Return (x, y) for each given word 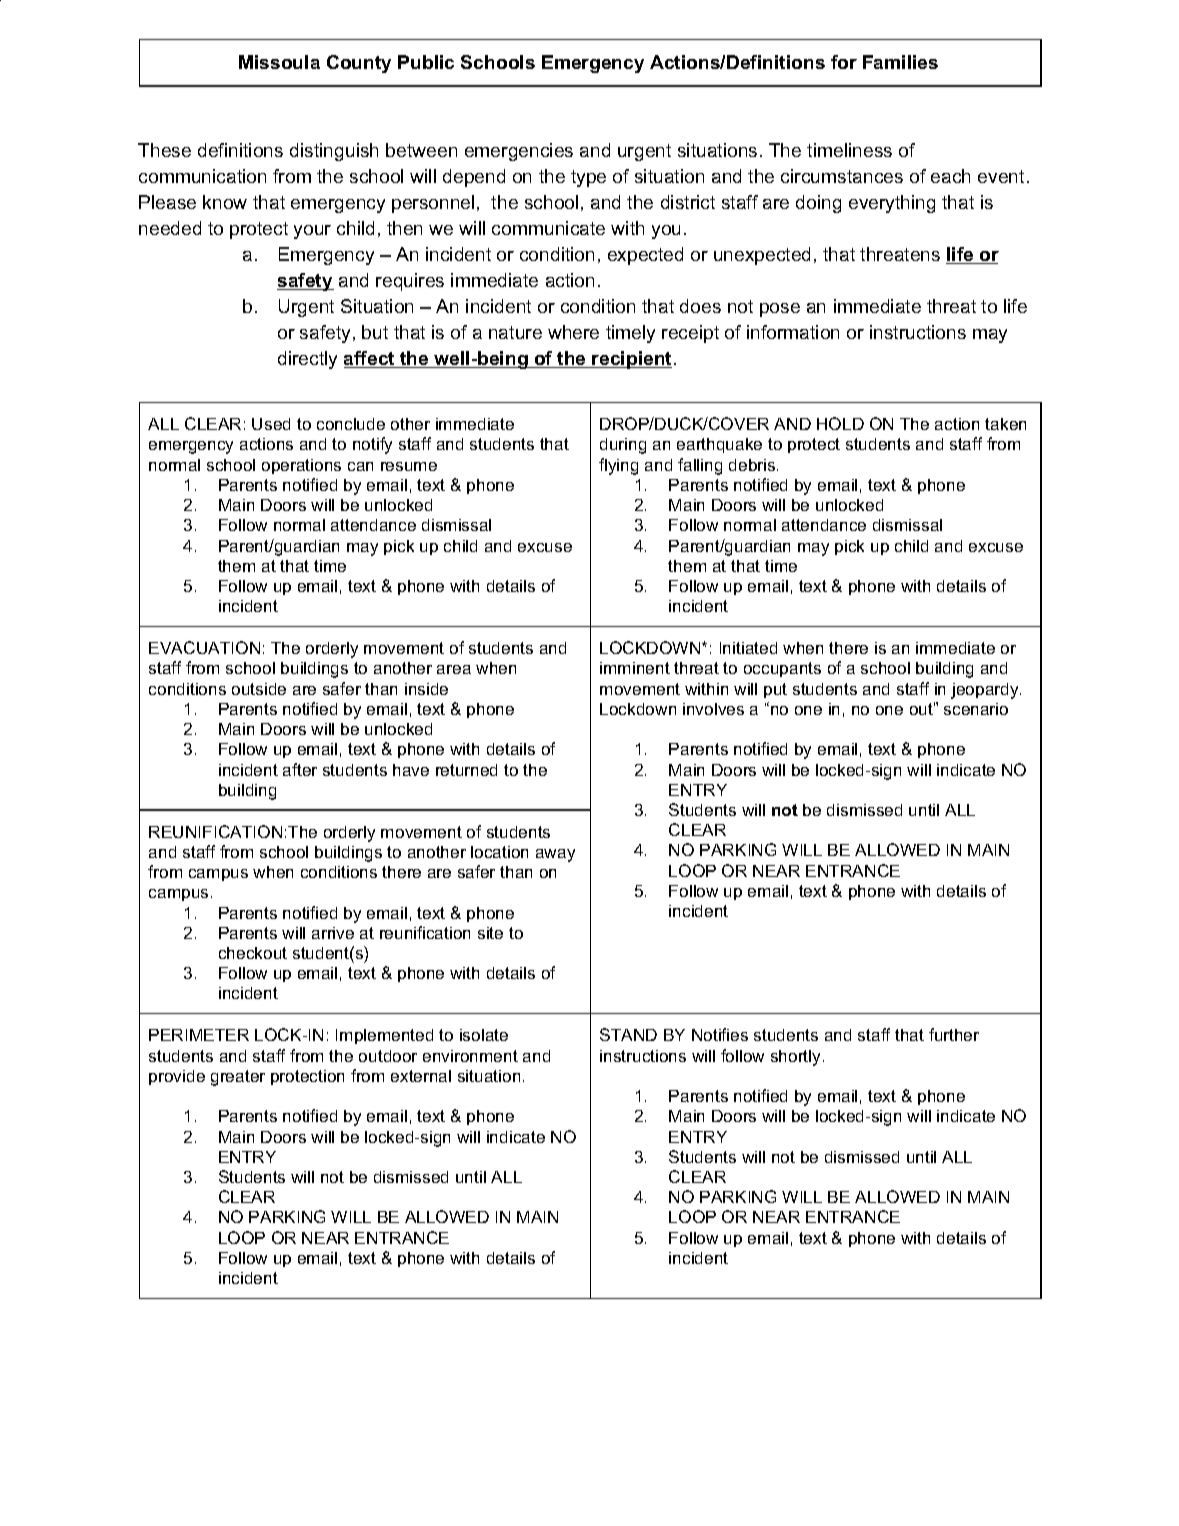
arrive (333, 933)
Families (900, 62)
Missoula (279, 62)
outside (259, 689)
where (573, 332)
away (555, 855)
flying (618, 466)
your (312, 232)
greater (238, 1078)
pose (780, 310)
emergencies (519, 152)
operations (301, 466)
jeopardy (986, 691)
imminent (635, 668)
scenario (976, 709)
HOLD (840, 423)
